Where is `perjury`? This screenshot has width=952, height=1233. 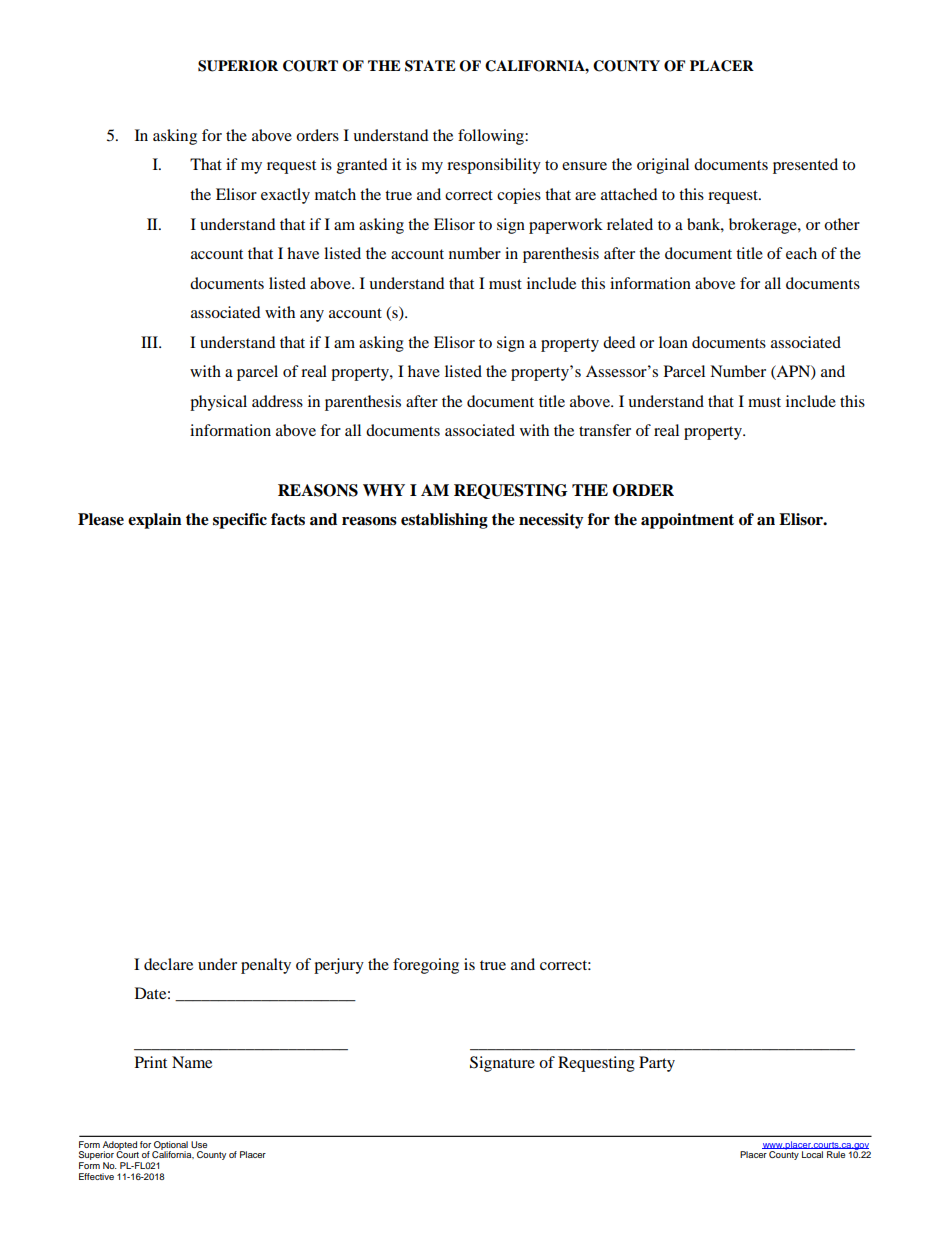
perjury is located at coordinates (339, 966).
